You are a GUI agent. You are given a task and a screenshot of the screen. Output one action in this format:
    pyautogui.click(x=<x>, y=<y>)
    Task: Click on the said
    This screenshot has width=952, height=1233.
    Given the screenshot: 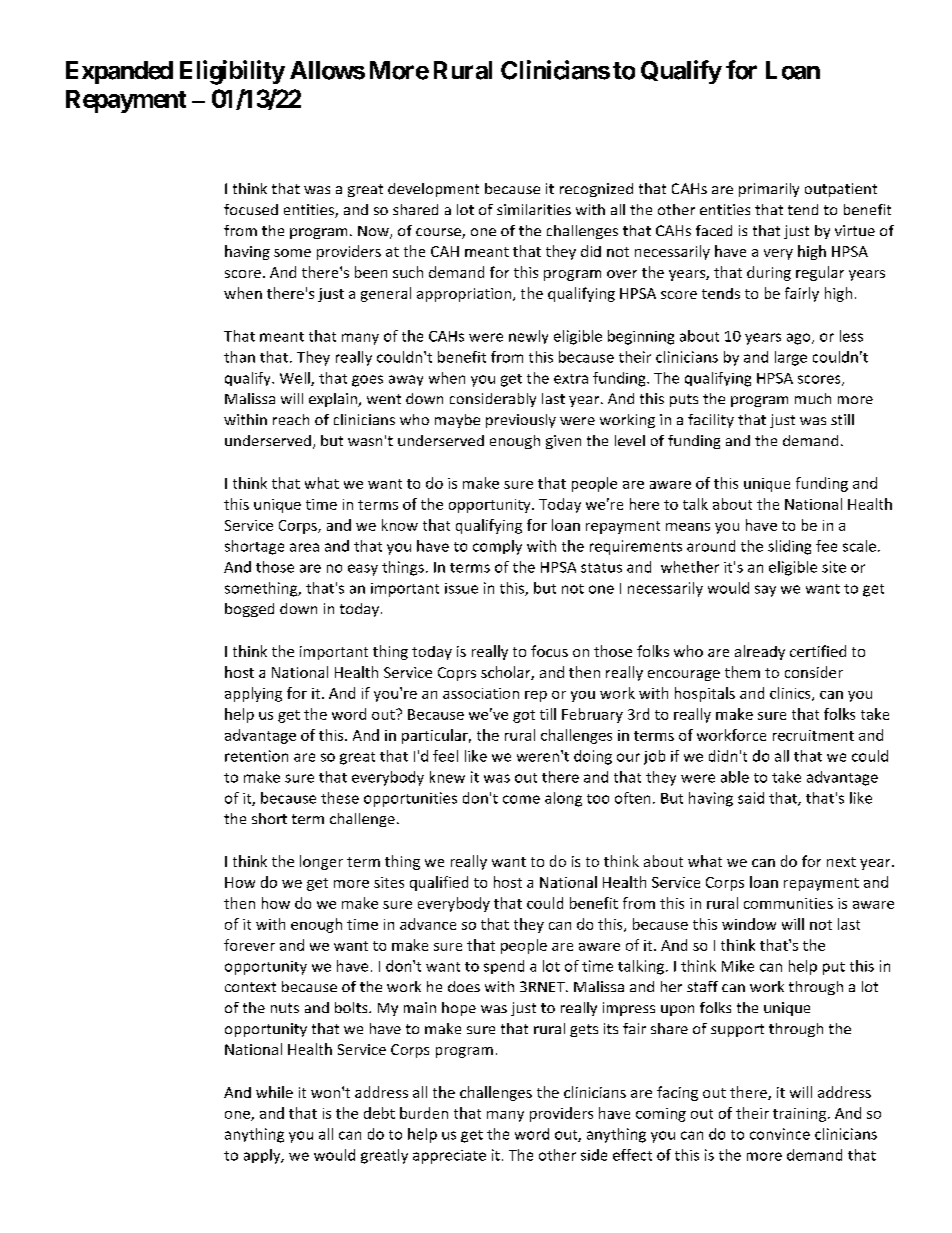 What is the action you would take?
    pyautogui.click(x=751, y=798)
